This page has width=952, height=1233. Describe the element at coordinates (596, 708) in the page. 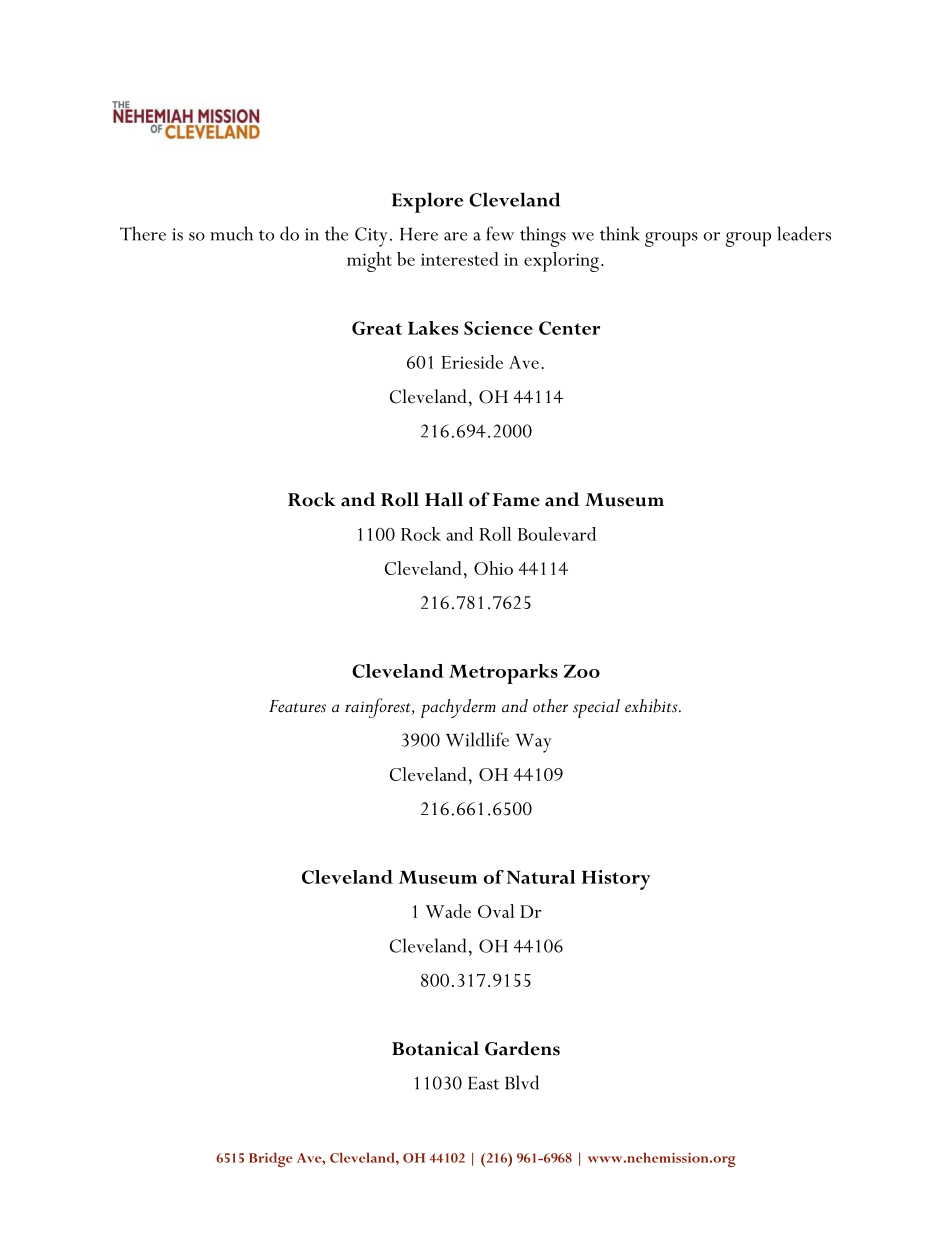

I see `special` at that location.
